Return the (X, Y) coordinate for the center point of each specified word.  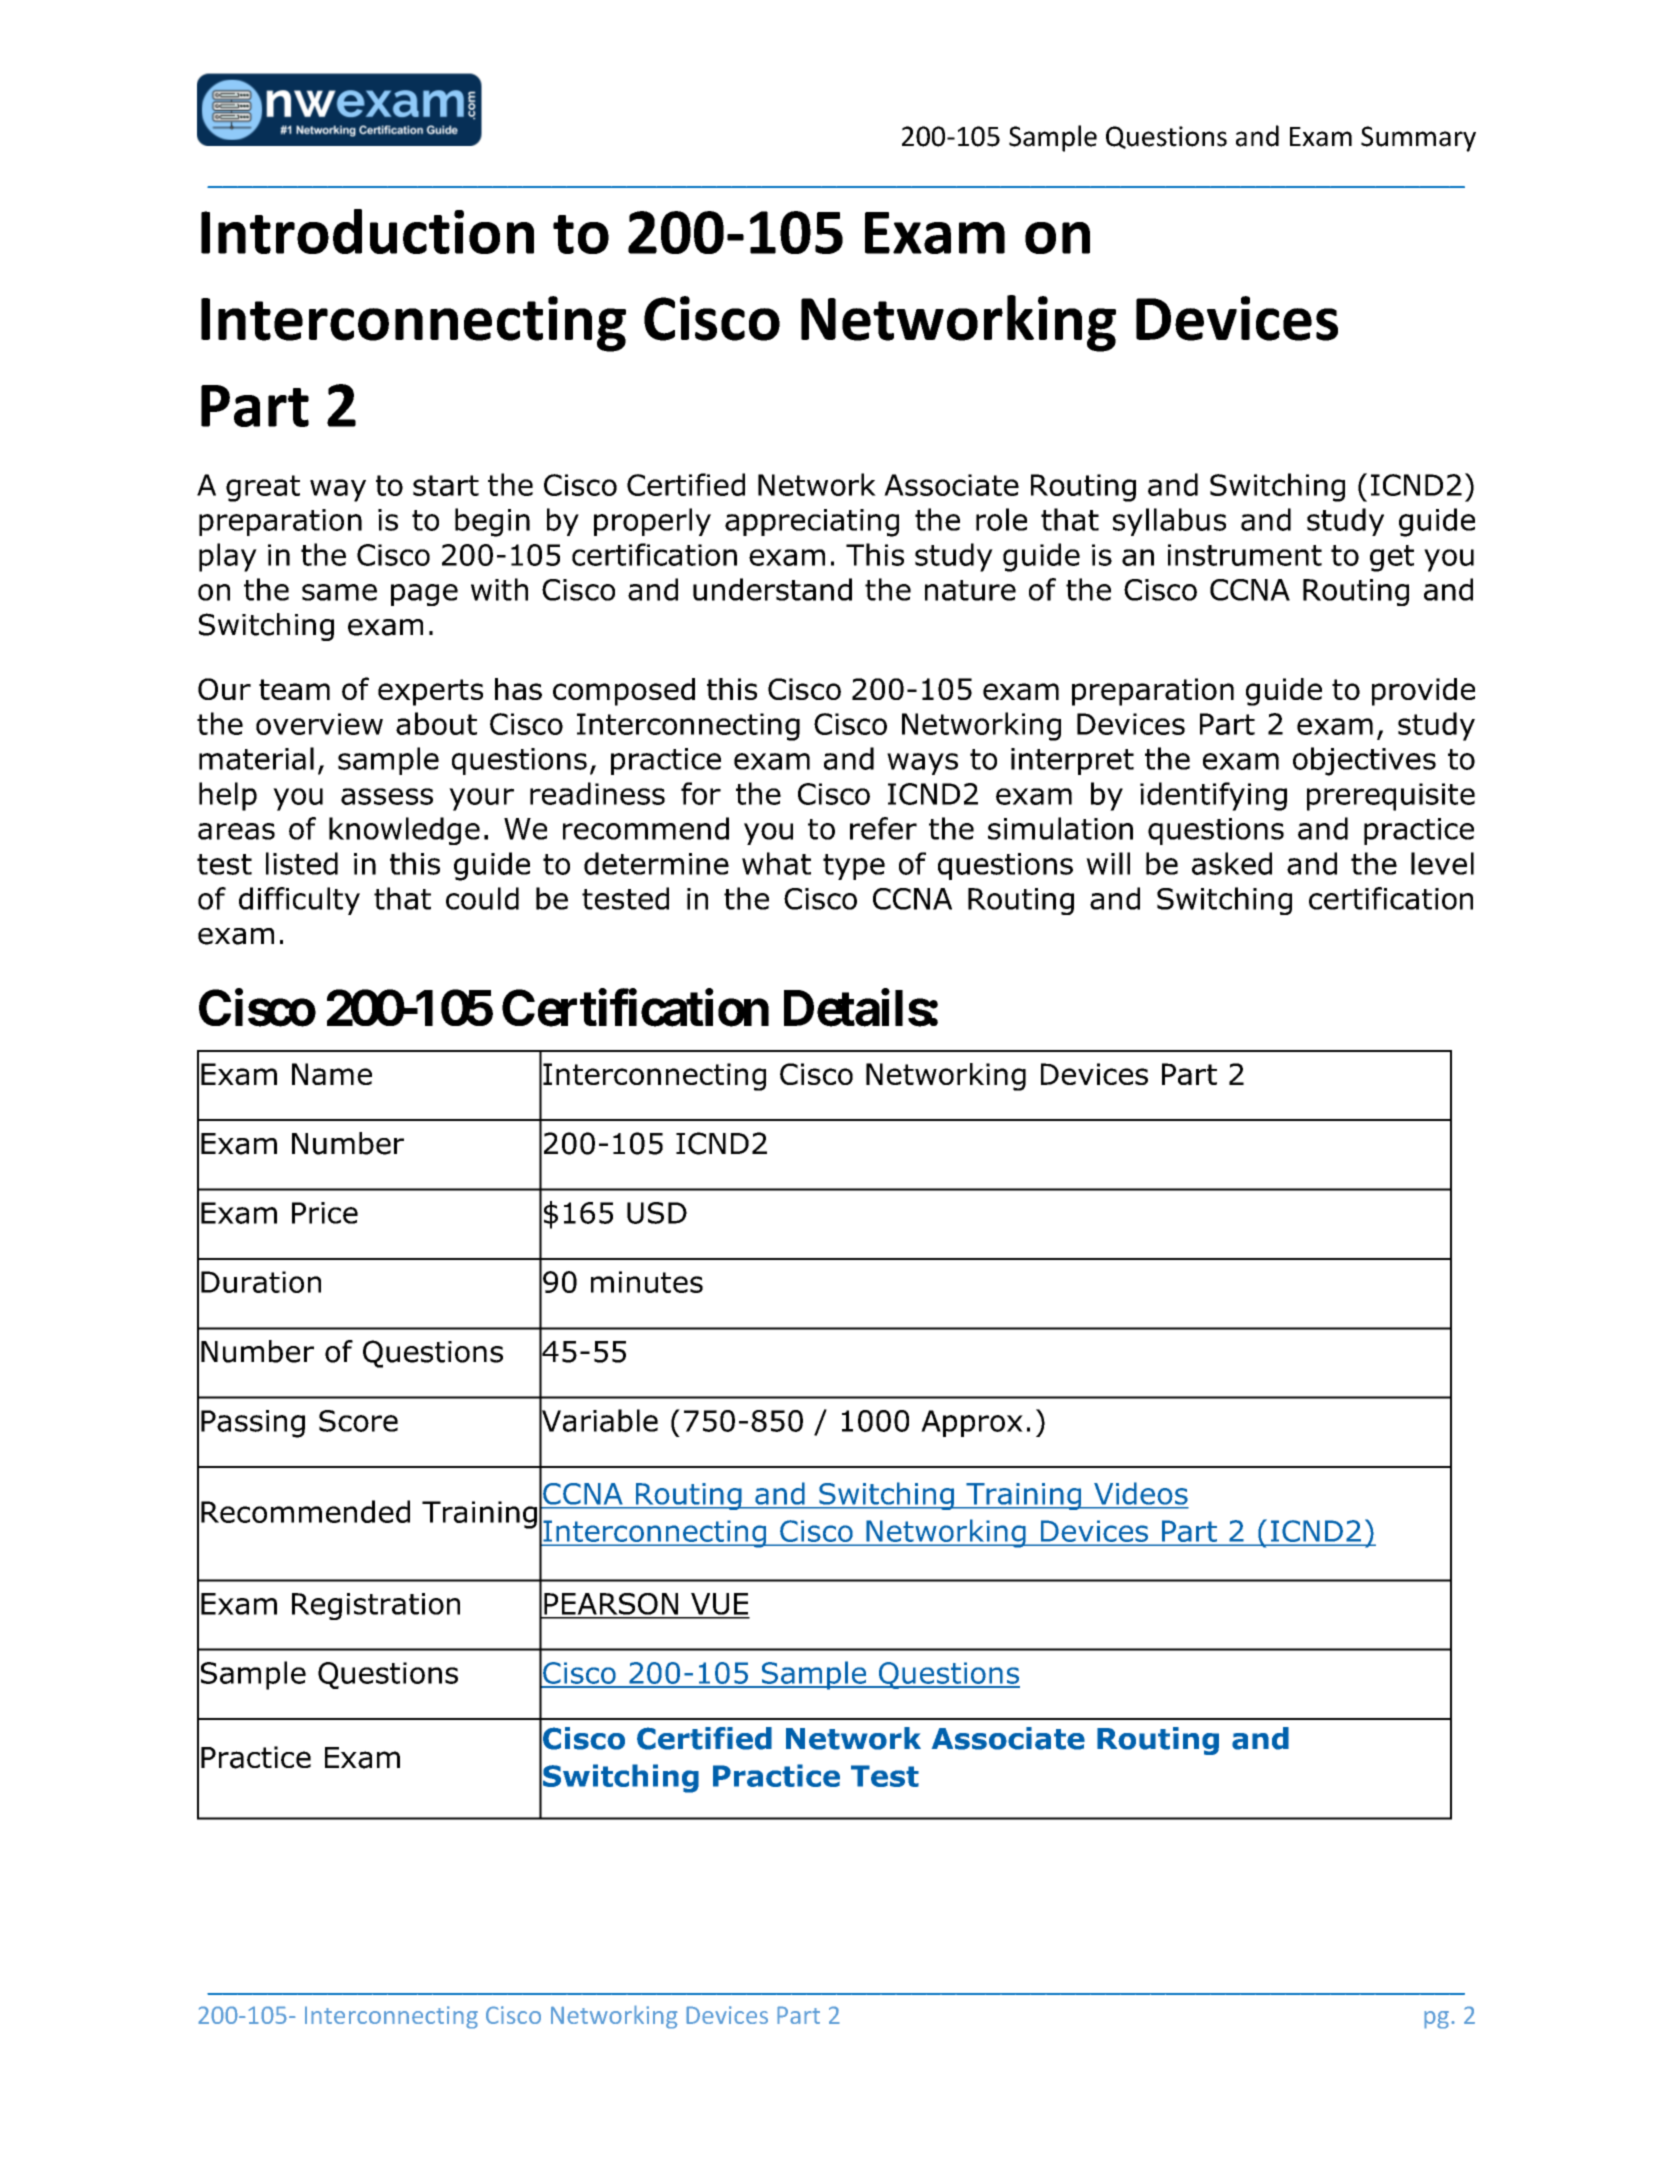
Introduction (367, 231)
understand (772, 589)
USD (657, 1213)
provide (1423, 692)
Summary (1418, 139)
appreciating (812, 523)
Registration (376, 1606)
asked (1232, 863)
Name (332, 1074)
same (339, 592)
